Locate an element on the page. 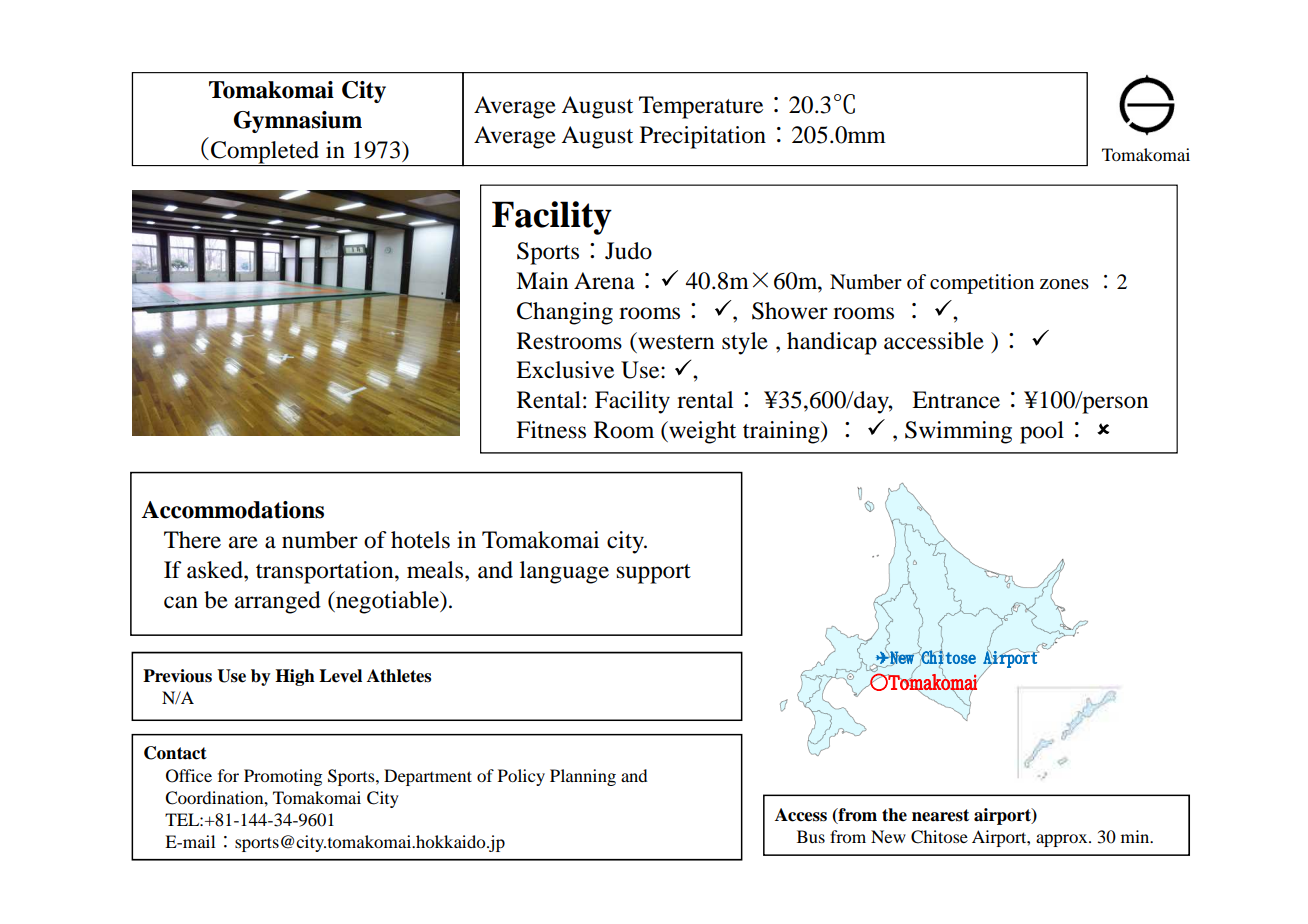  western is located at coordinates (675, 341).
